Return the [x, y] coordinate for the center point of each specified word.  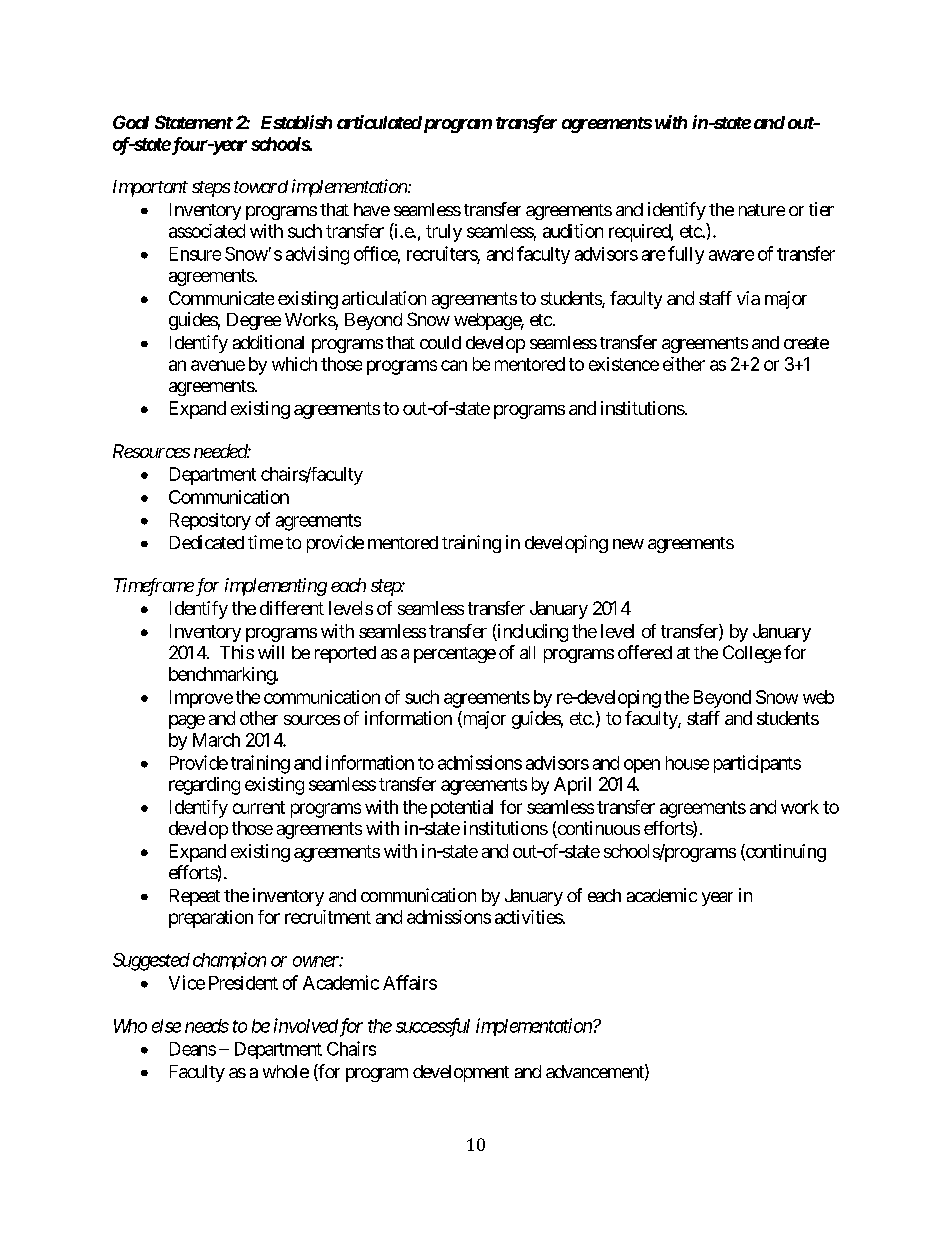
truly [444, 233]
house [687, 763]
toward [261, 186]
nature [762, 210]
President [243, 983]
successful [433, 1027]
